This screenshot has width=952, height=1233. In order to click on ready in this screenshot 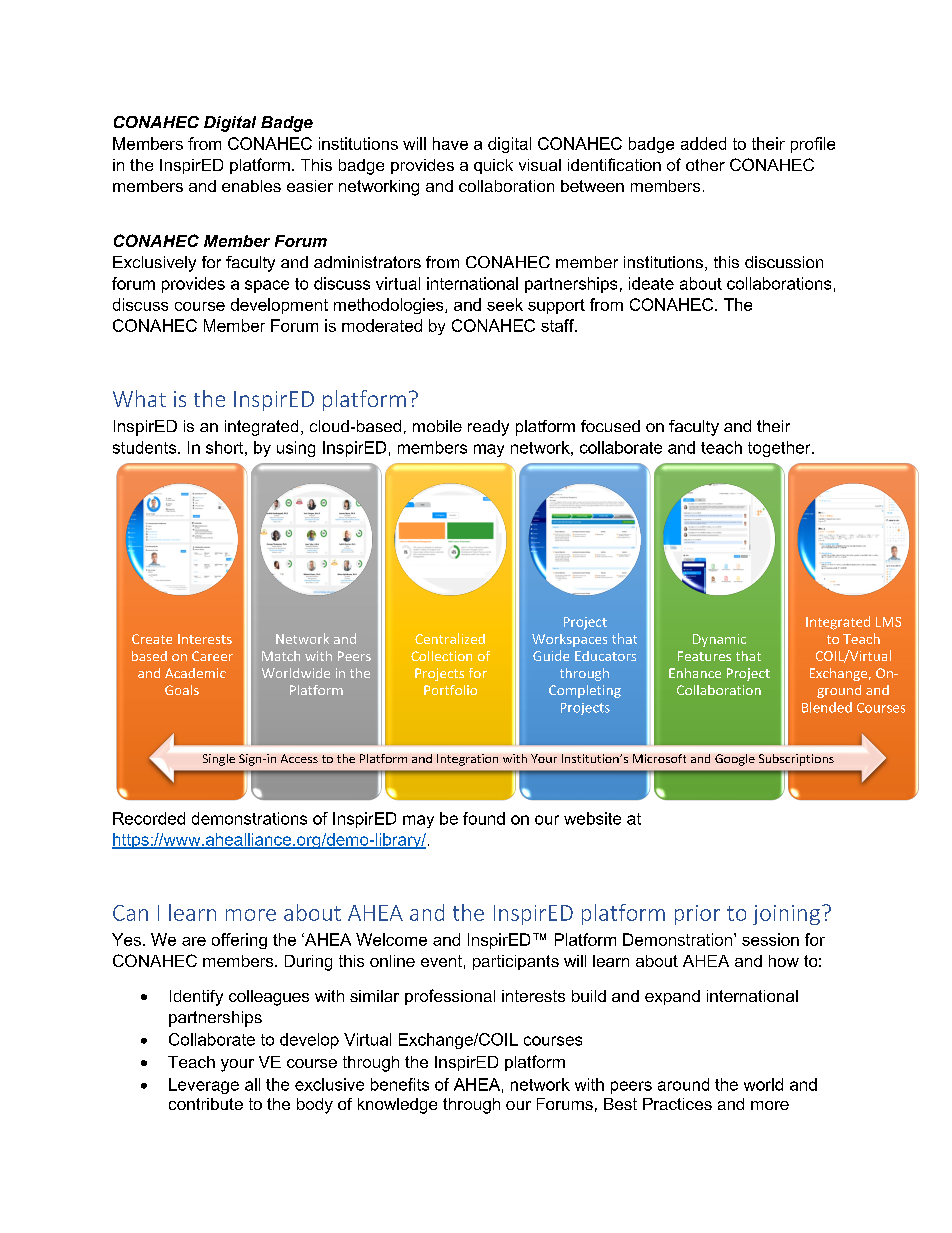, I will do `click(488, 428)`.
